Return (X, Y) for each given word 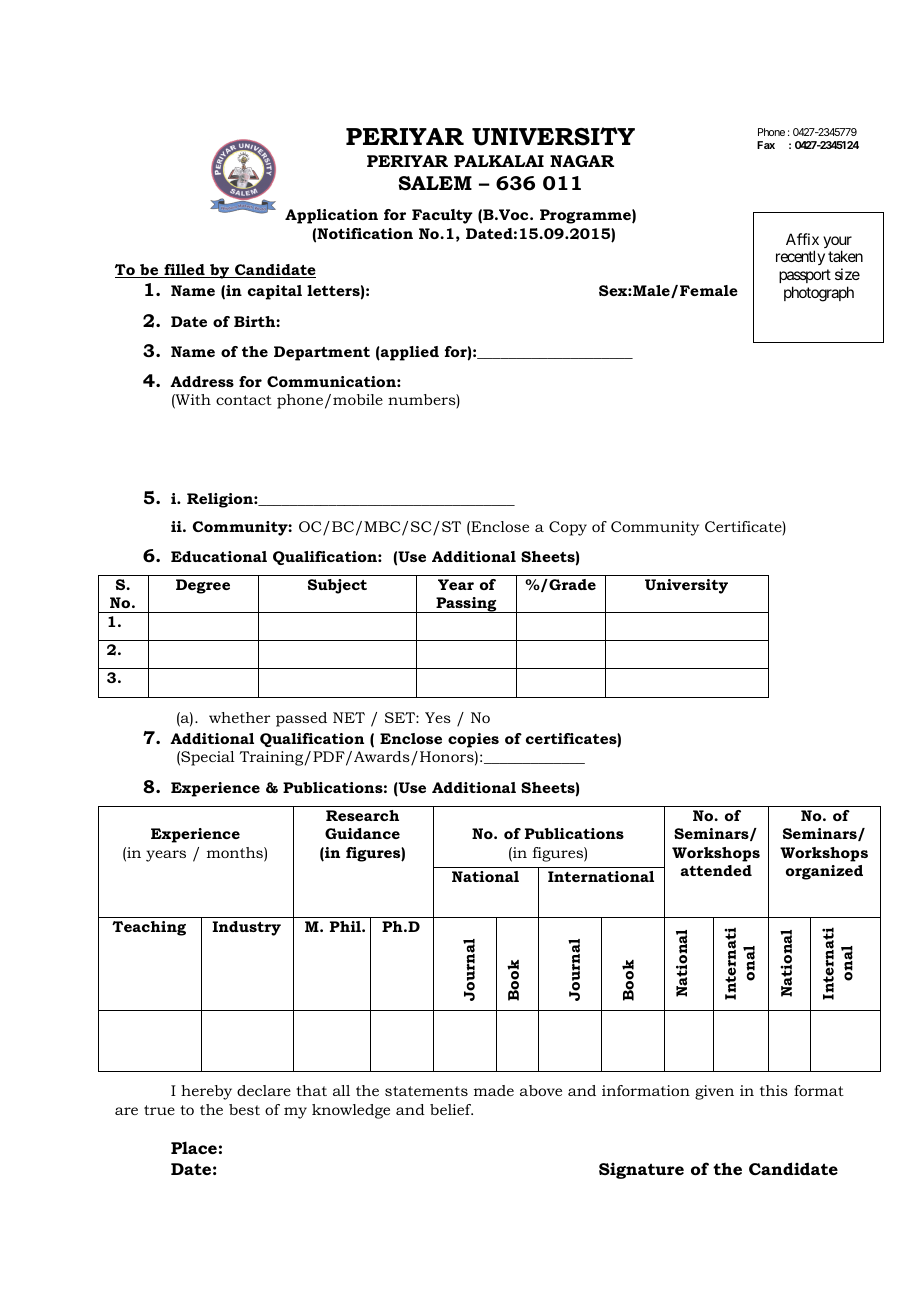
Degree (203, 586)
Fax (766, 145)
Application (331, 216)
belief (451, 1109)
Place (194, 1147)
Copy (568, 528)
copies (473, 740)
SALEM (435, 183)
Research (362, 815)
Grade (571, 584)
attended (716, 870)
